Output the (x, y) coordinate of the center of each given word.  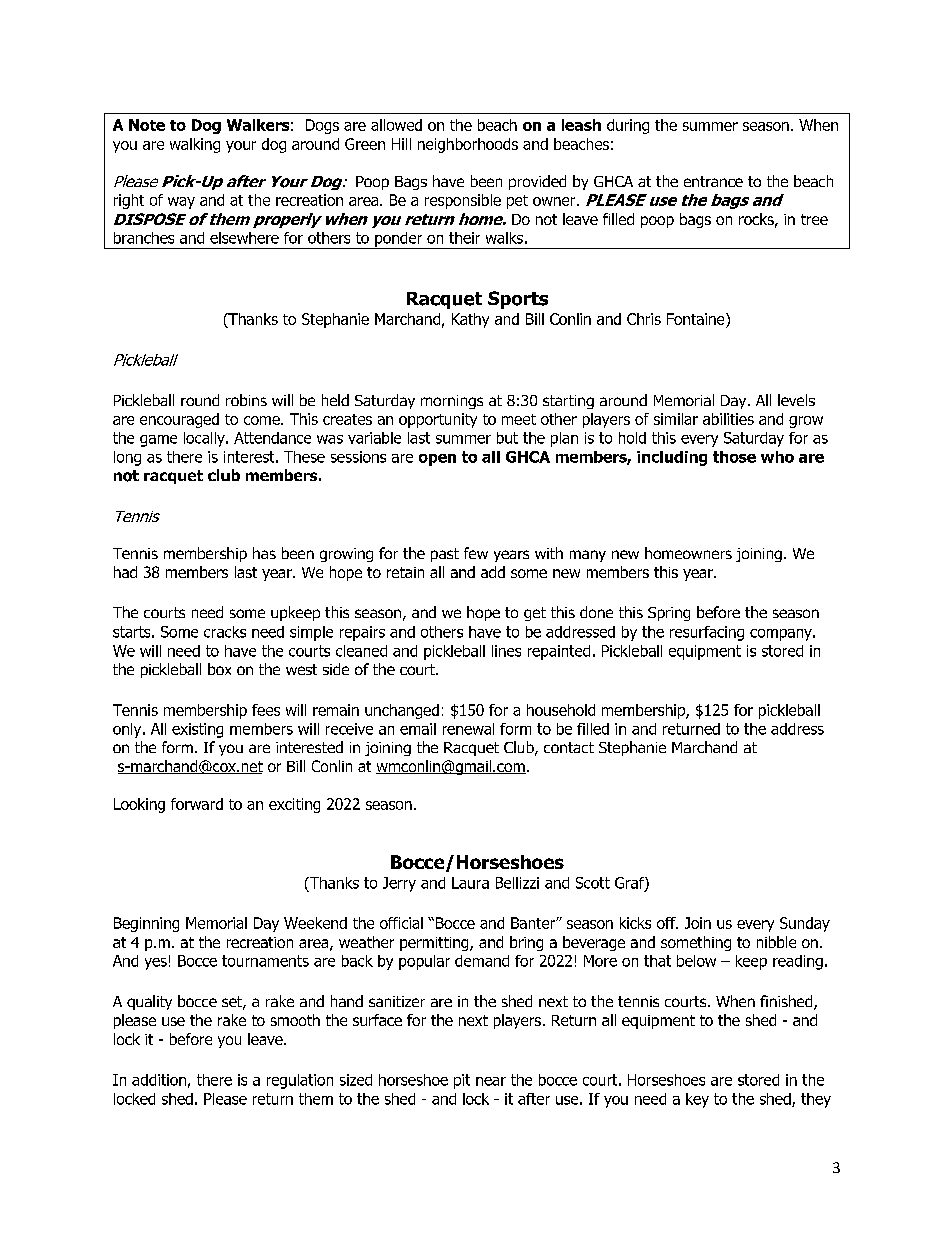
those (734, 457)
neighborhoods (468, 145)
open (437, 460)
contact (569, 747)
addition (159, 1080)
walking (195, 145)
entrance (713, 181)
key (697, 1100)
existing (197, 730)
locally (205, 439)
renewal (468, 729)
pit (462, 1081)
